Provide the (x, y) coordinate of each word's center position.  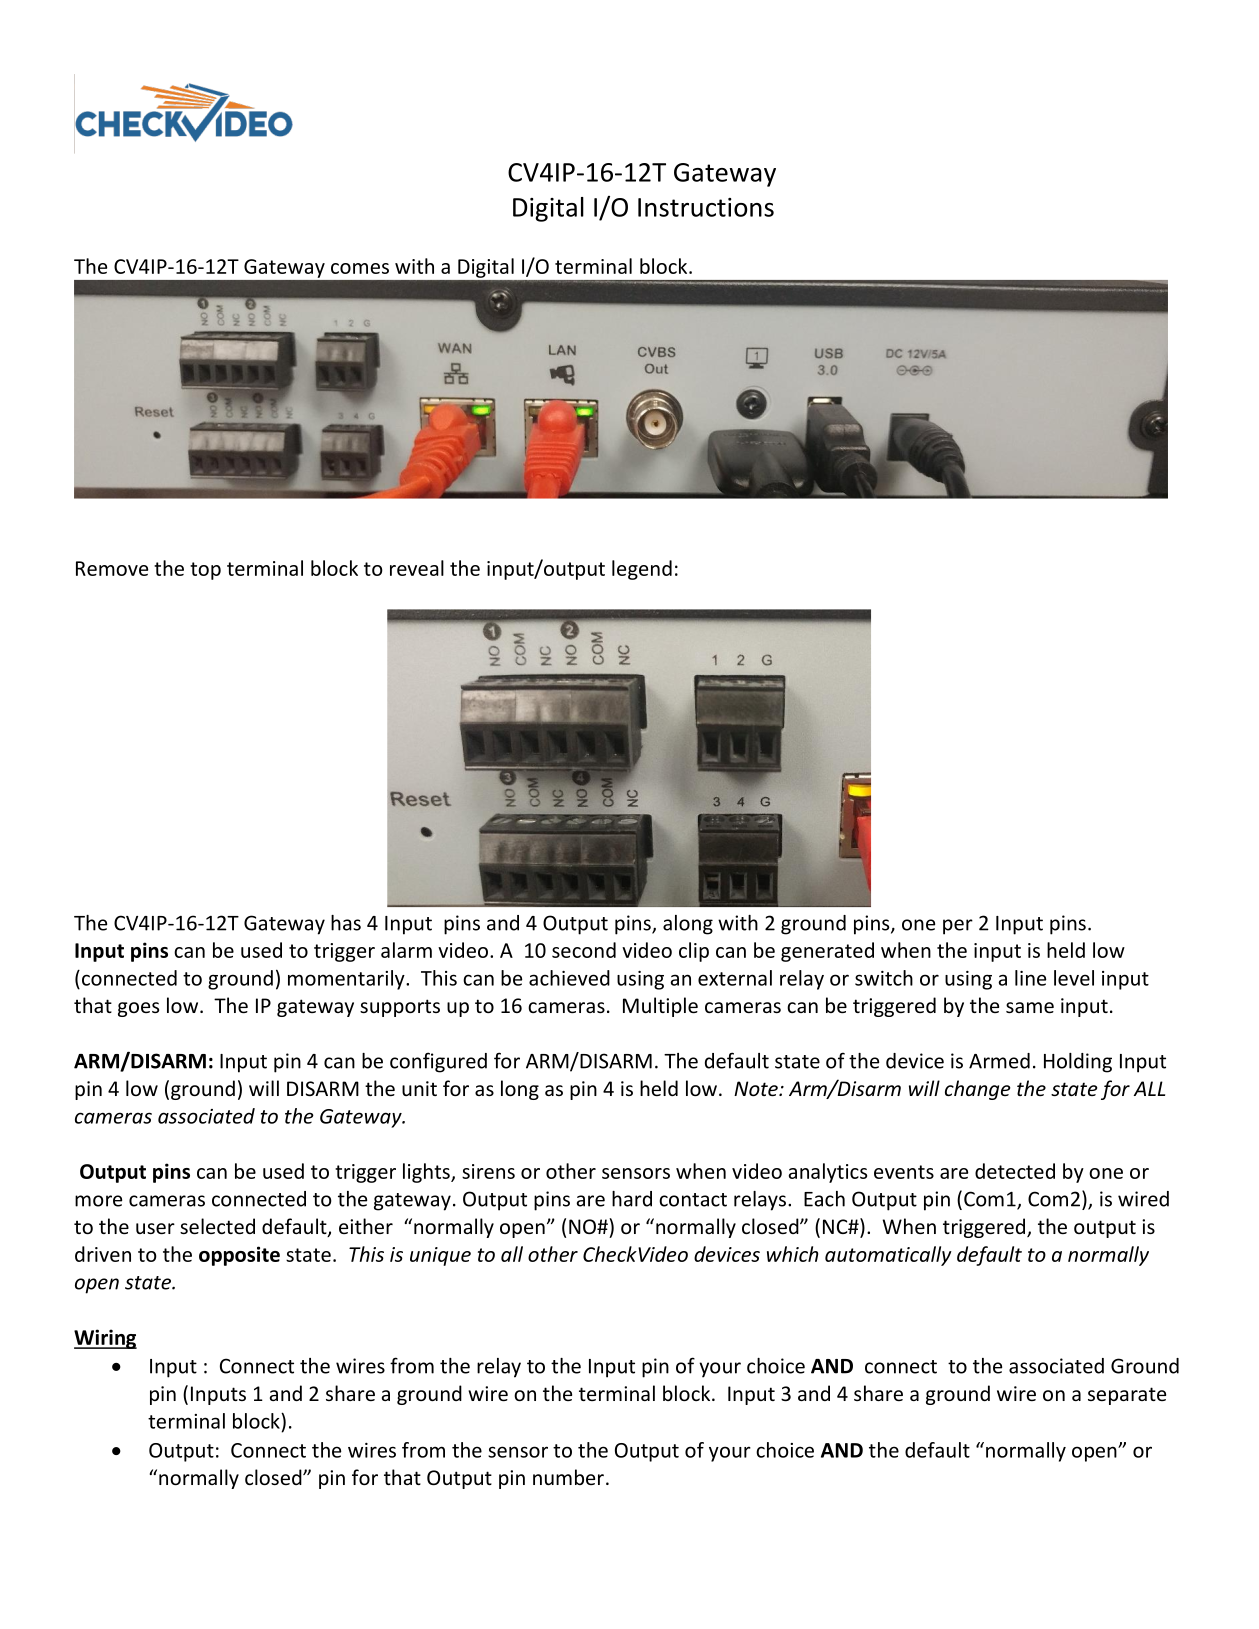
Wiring (105, 1339)
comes (360, 268)
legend (642, 570)
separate (1127, 1396)
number (568, 1477)
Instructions (706, 207)
